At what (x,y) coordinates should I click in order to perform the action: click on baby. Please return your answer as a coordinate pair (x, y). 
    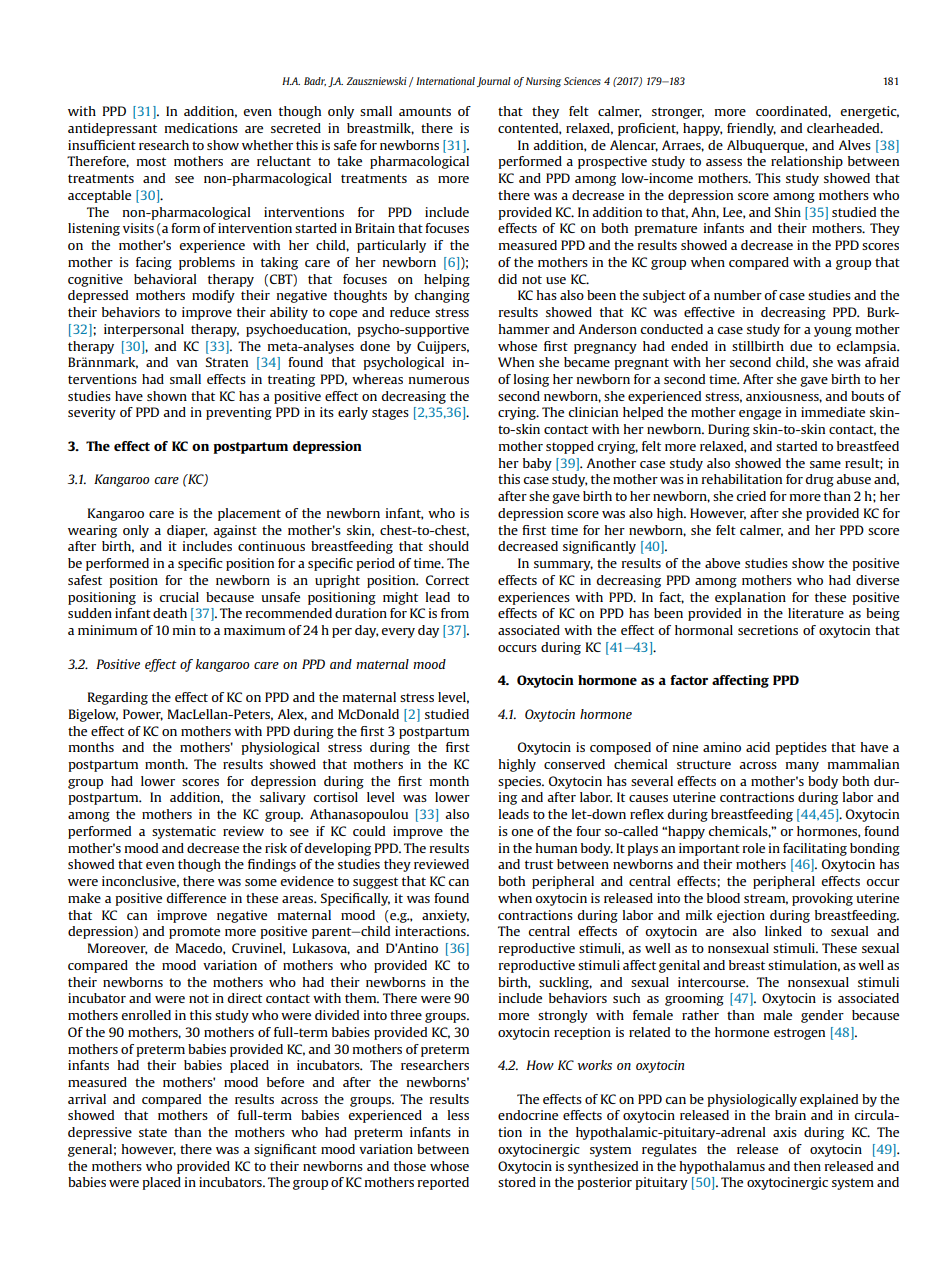
    Looking at the image, I should click on (537, 464).
